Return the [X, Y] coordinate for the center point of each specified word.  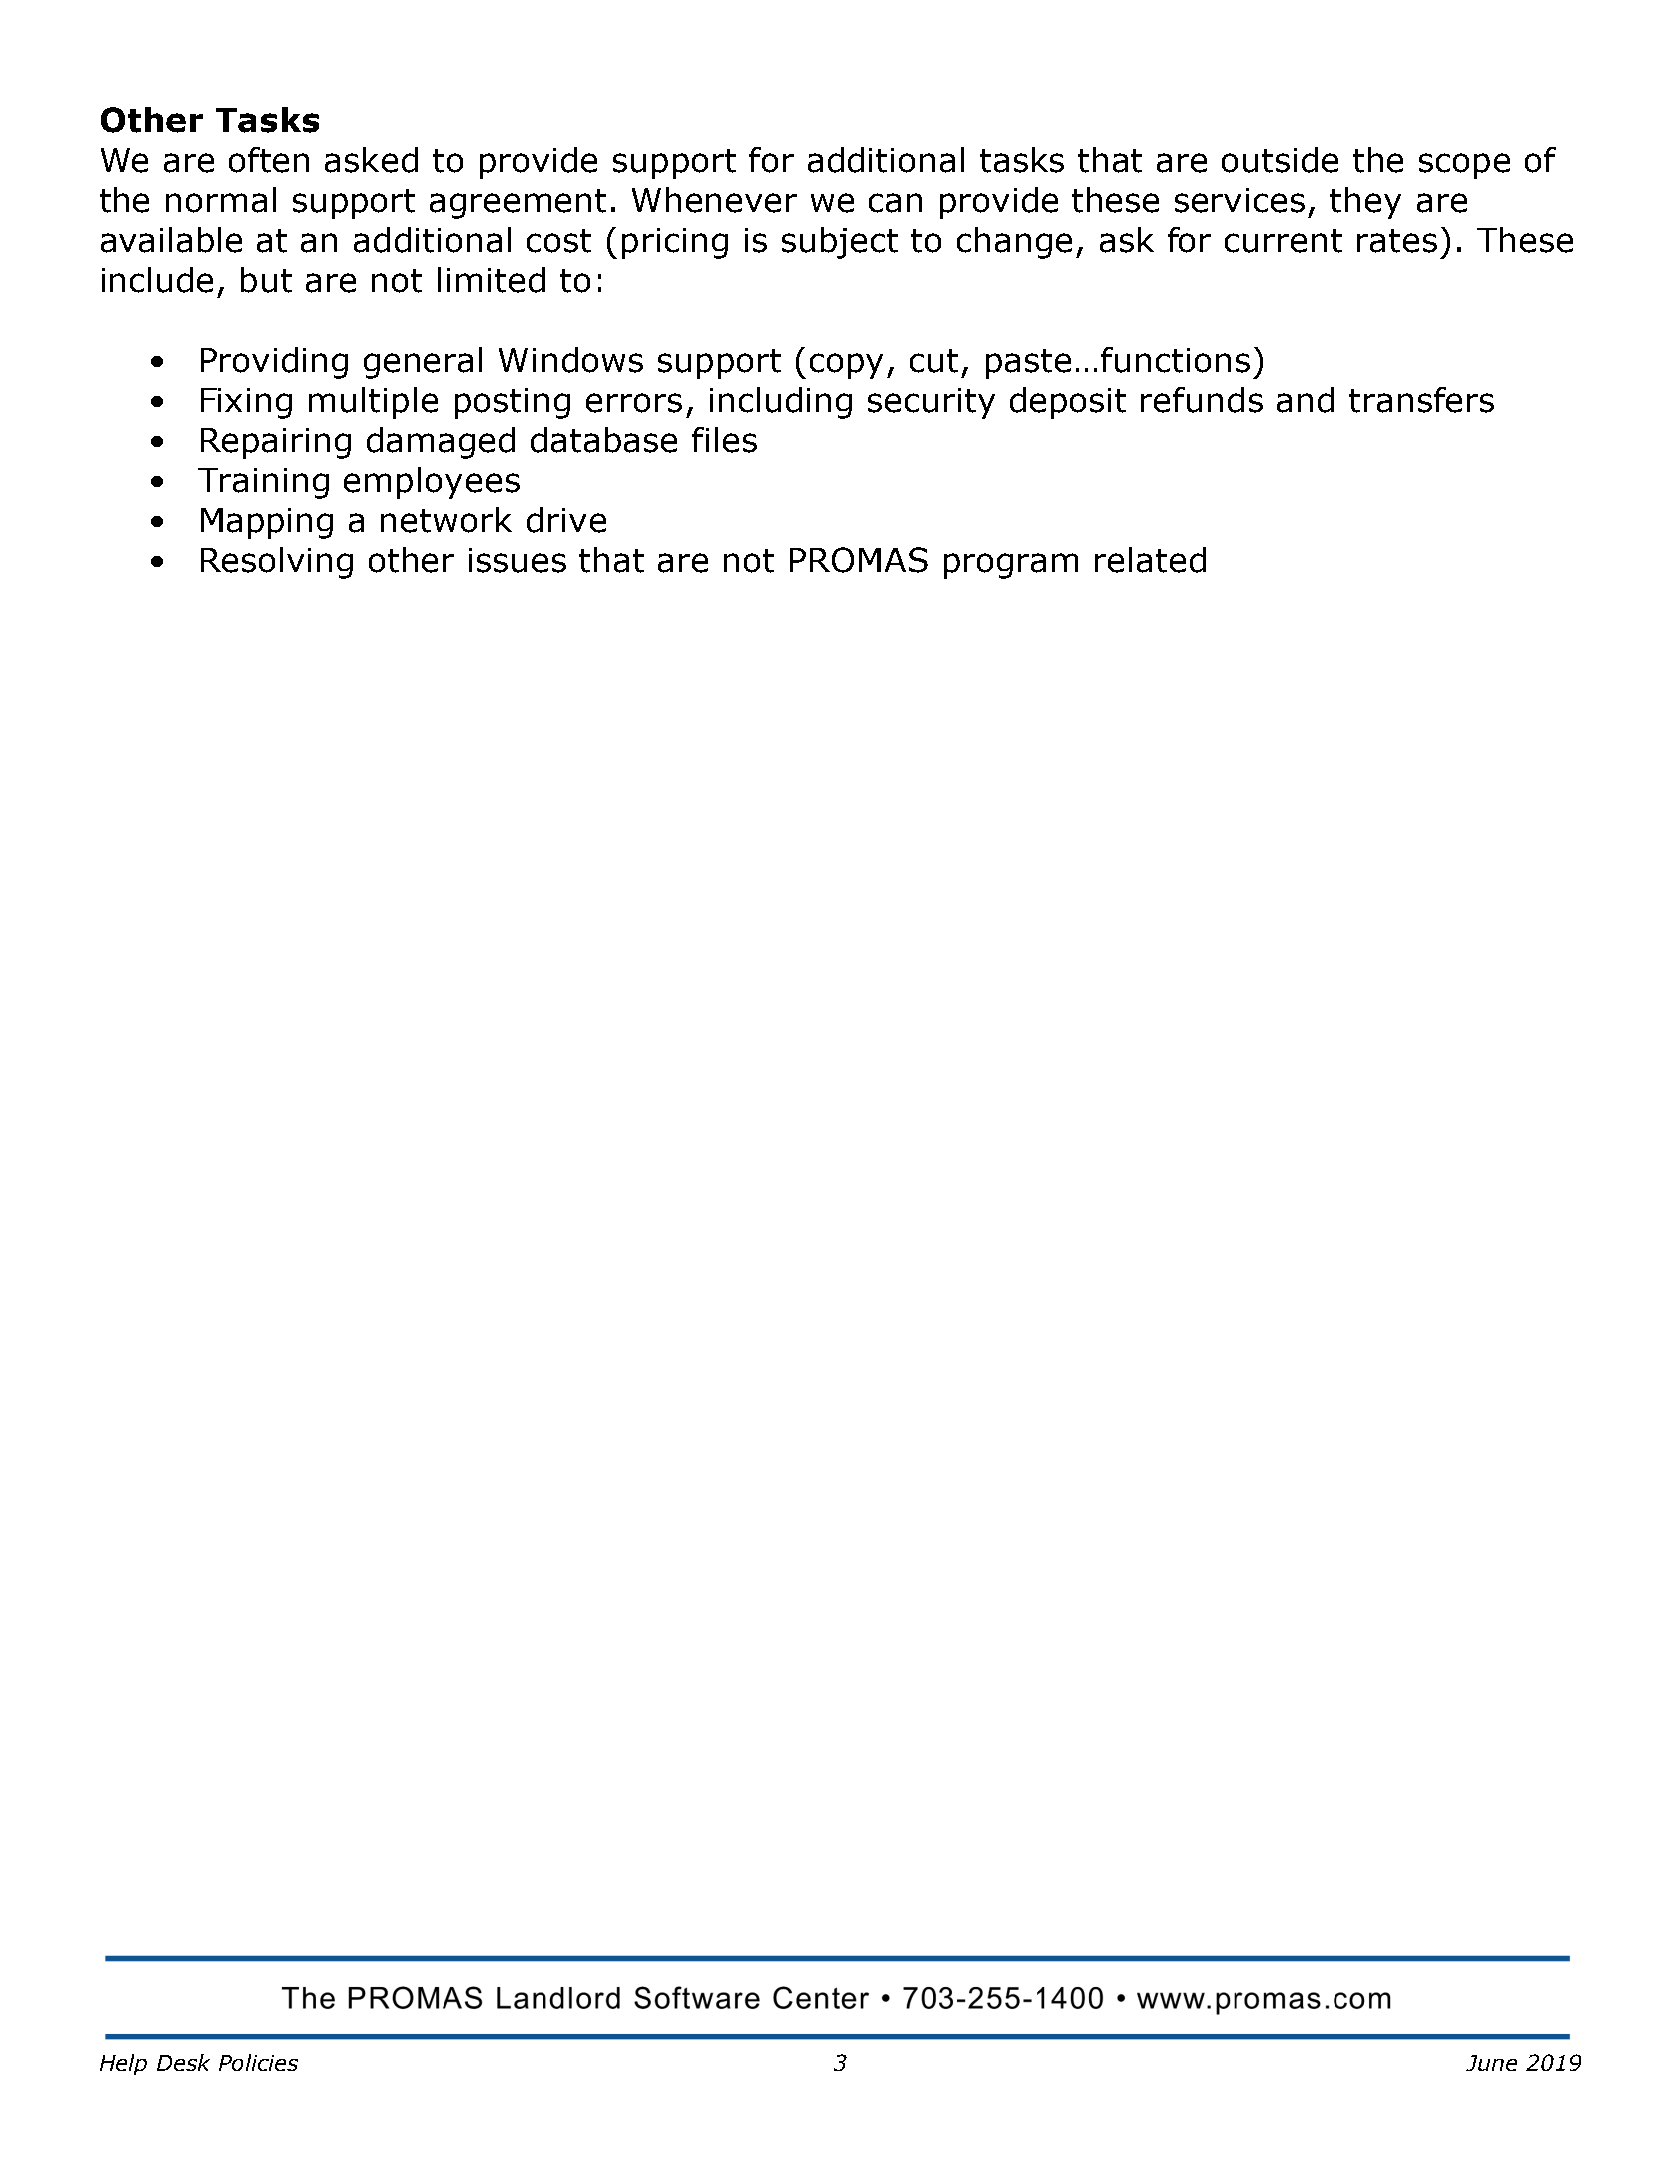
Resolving [277, 563]
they [1365, 203]
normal [221, 200]
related [1150, 560]
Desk [183, 2062]
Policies [258, 2062]
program [1011, 566]
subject [840, 243]
